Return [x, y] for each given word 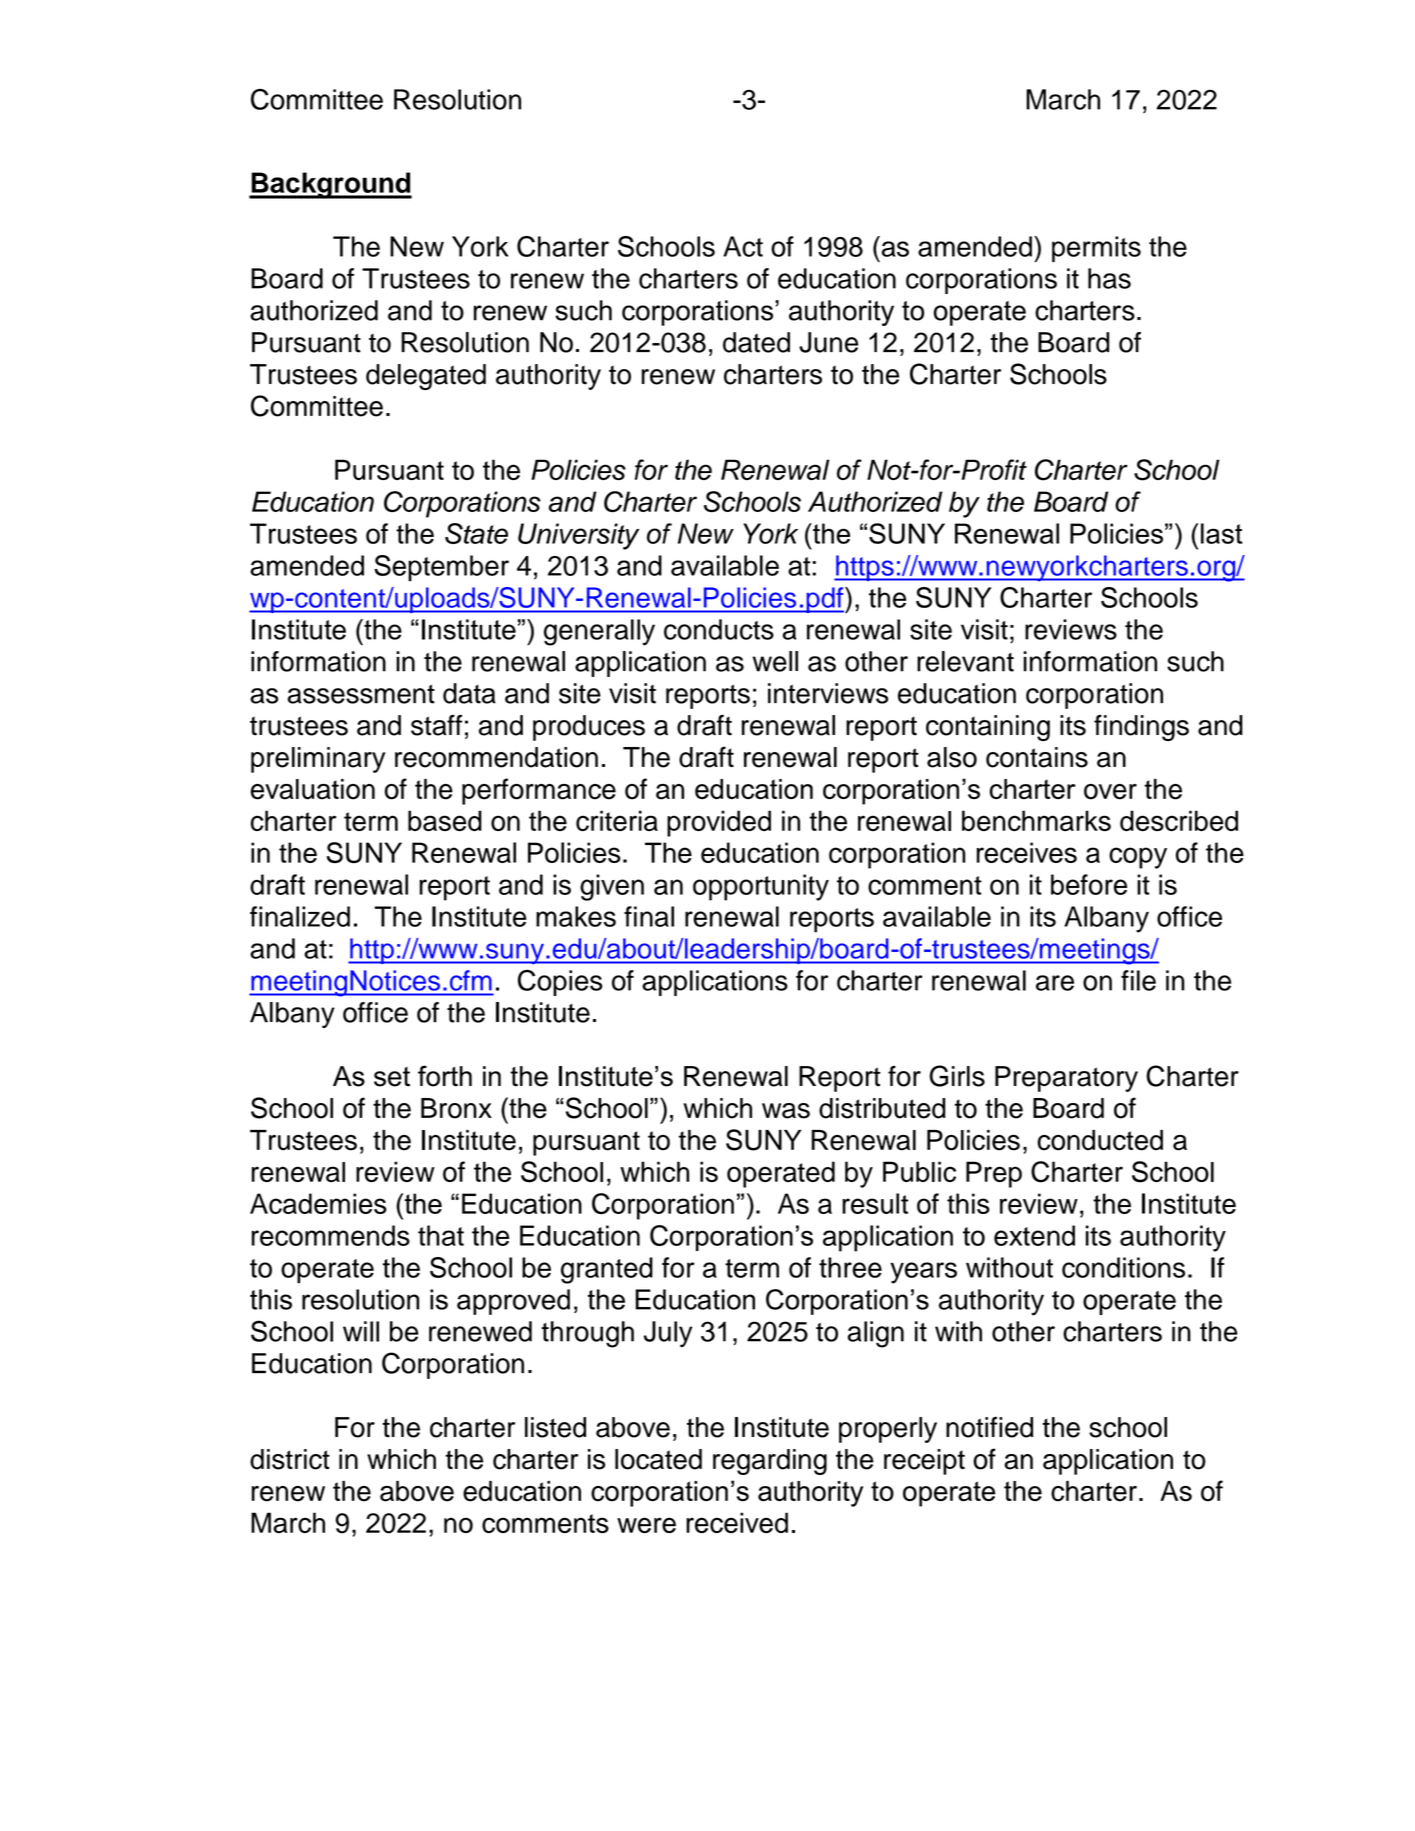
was [786, 1111]
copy [1138, 858]
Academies [318, 1203]
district [290, 1459]
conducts [719, 629]
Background [330, 185]
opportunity [761, 887]
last [1222, 533]
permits [1096, 249]
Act [743, 246]
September [441, 568]
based [445, 820]
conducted [1100, 1140]
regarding [770, 1462]
